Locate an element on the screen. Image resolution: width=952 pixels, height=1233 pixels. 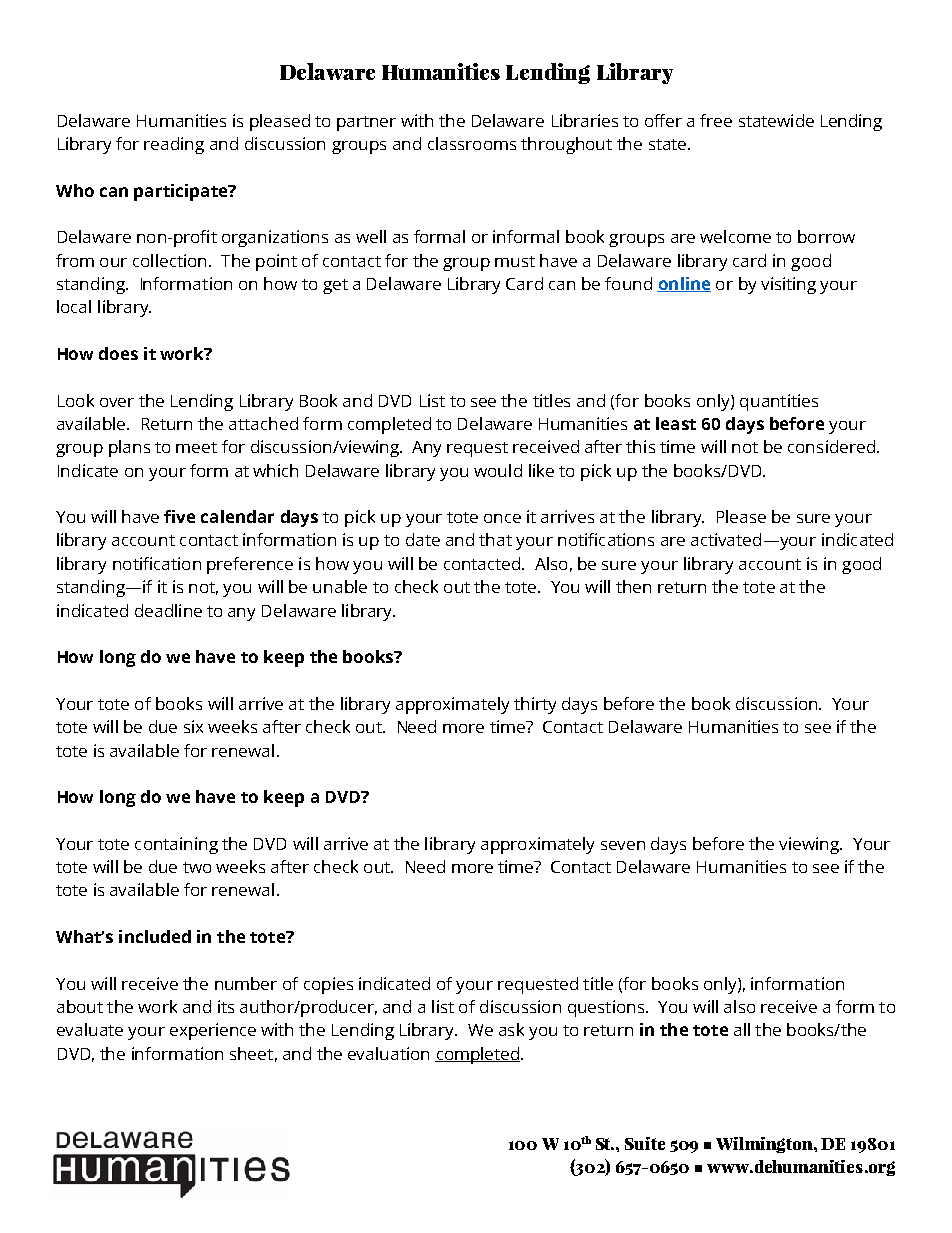
free is located at coordinates (716, 120).
